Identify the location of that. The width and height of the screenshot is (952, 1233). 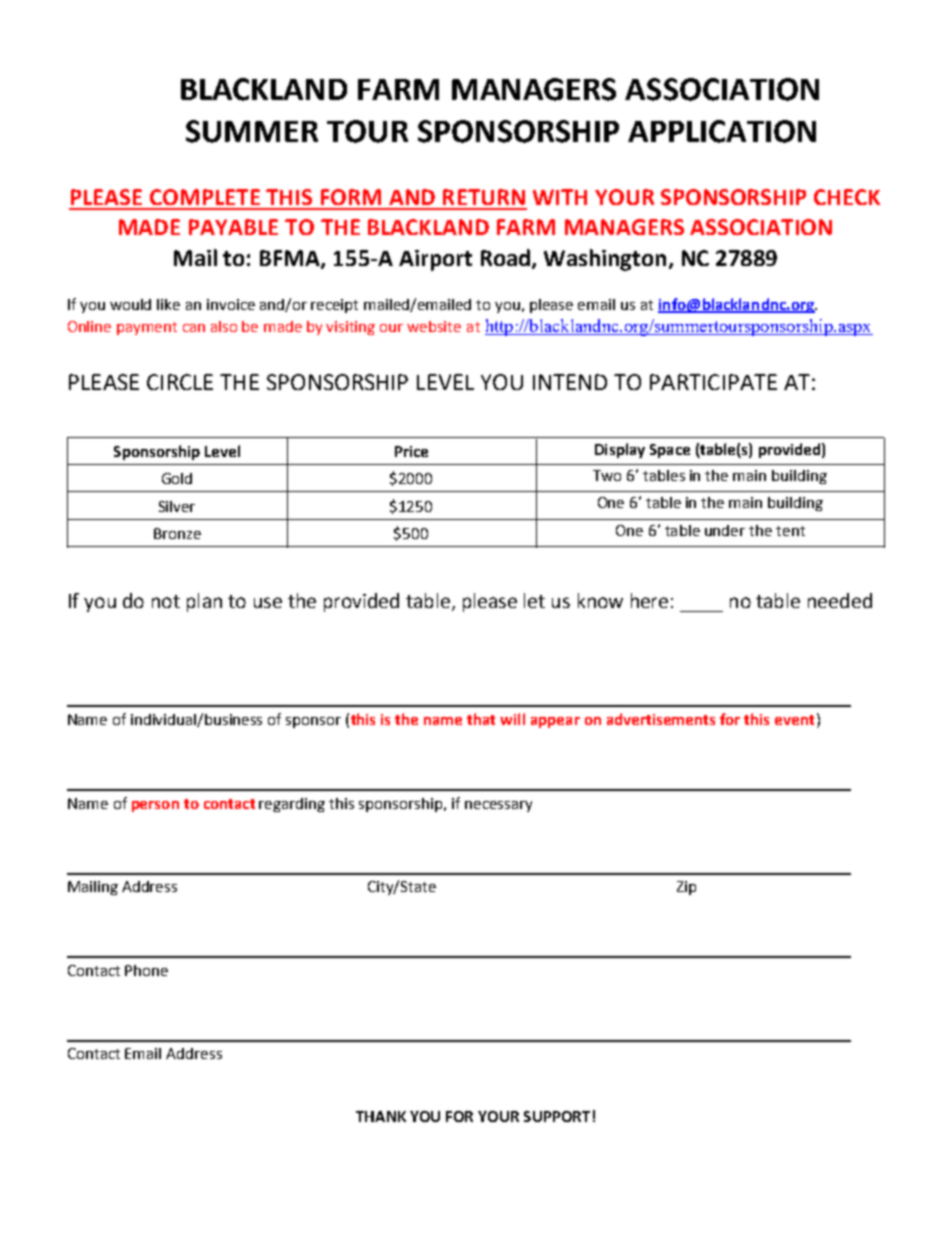
(481, 719).
